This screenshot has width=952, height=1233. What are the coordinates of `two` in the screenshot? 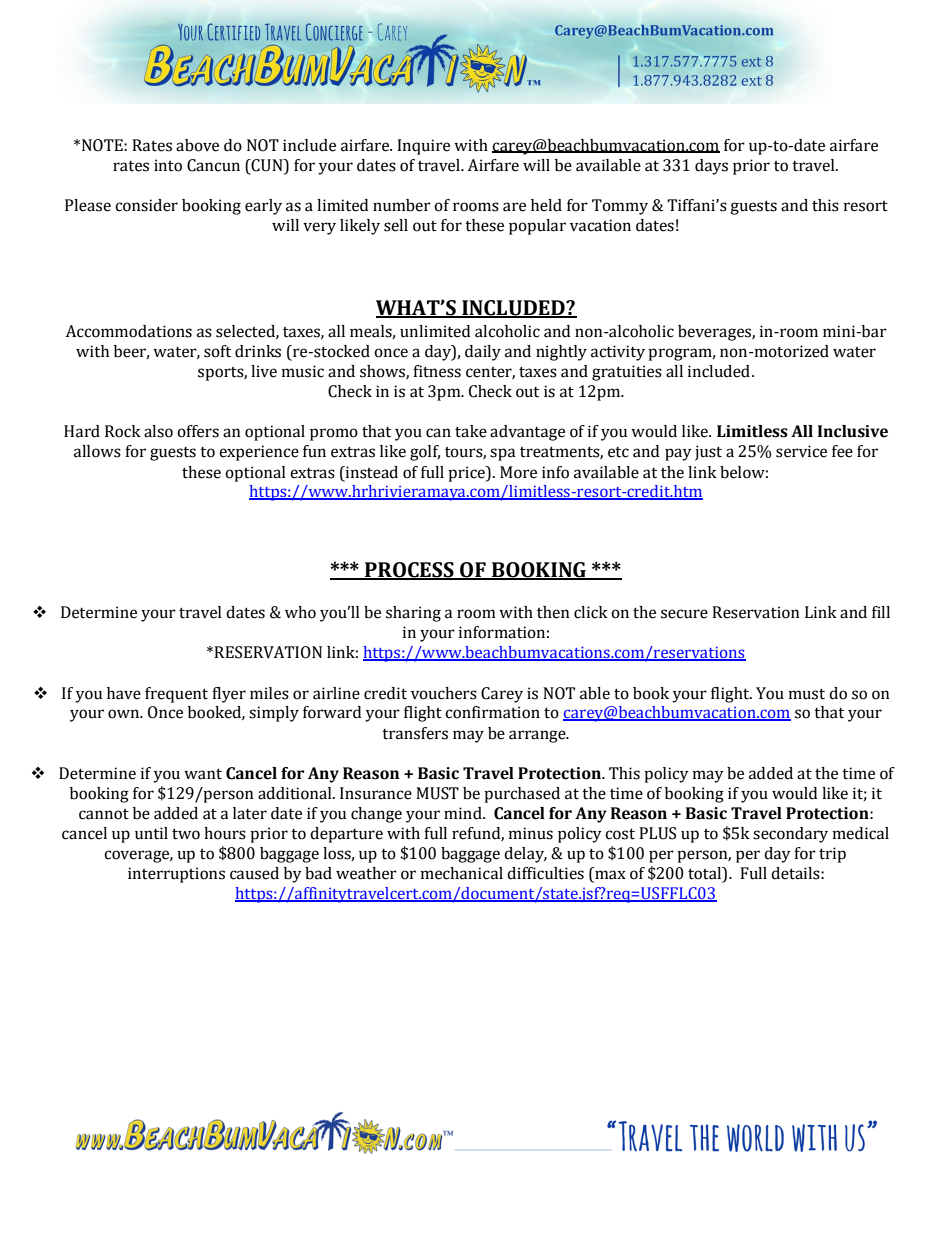 It's located at (186, 834).
